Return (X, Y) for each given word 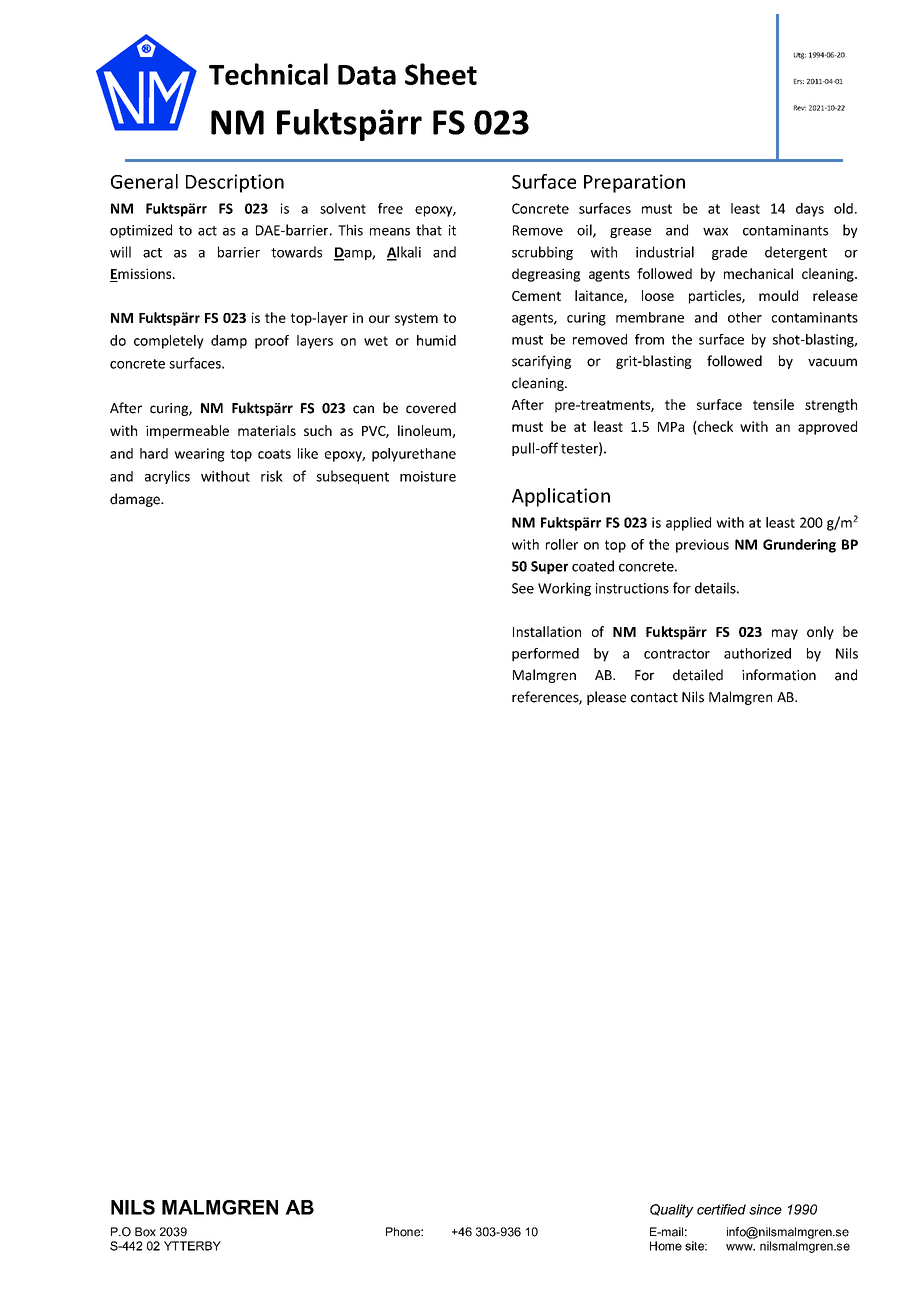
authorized (757, 653)
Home (666, 1246)
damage (136, 500)
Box (145, 1232)
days (810, 210)
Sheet (441, 74)
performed (545, 655)
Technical (268, 74)
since (765, 1209)
